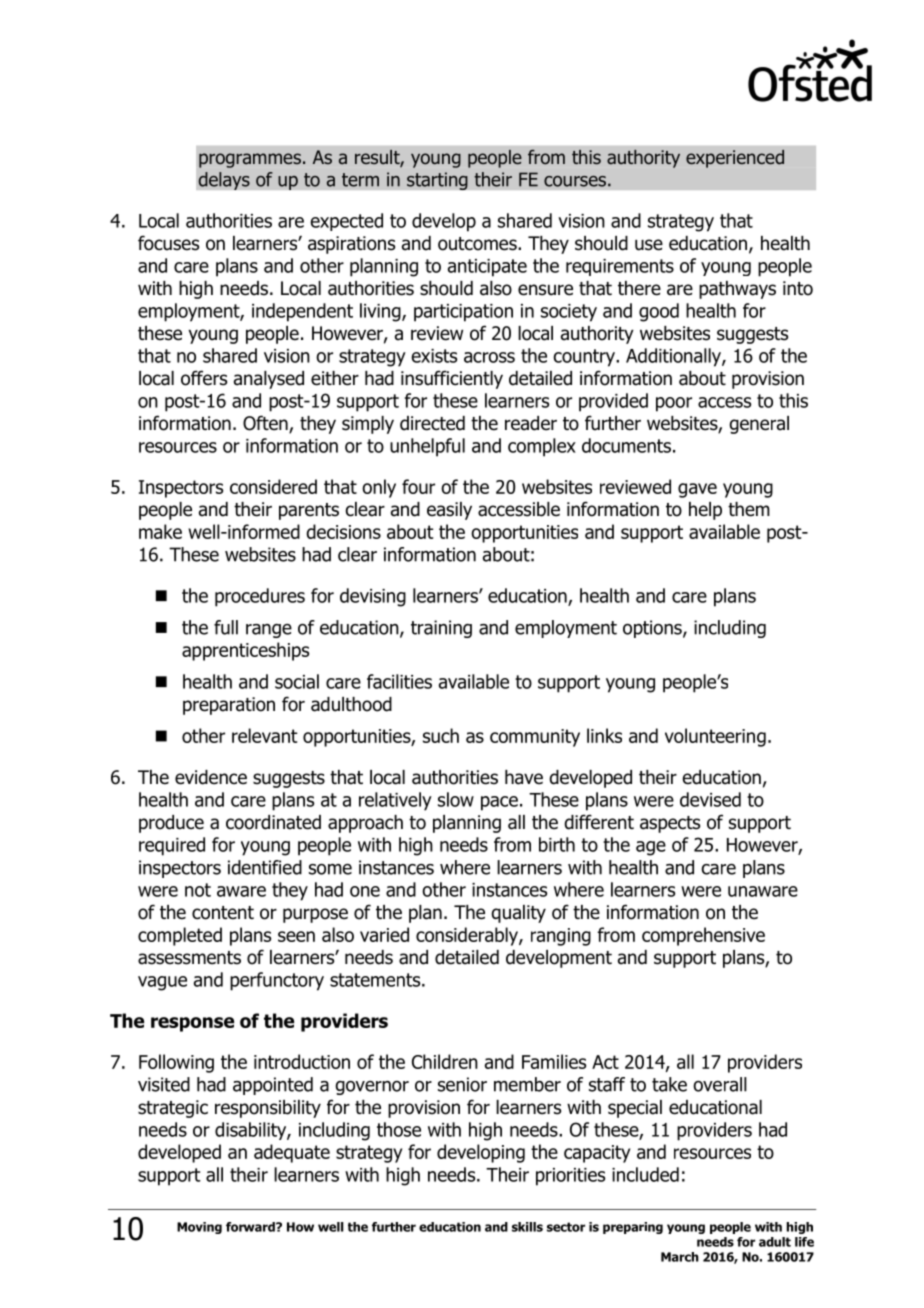  What do you see at coordinates (437, 181) in the page?
I see `starting` at bounding box center [437, 181].
